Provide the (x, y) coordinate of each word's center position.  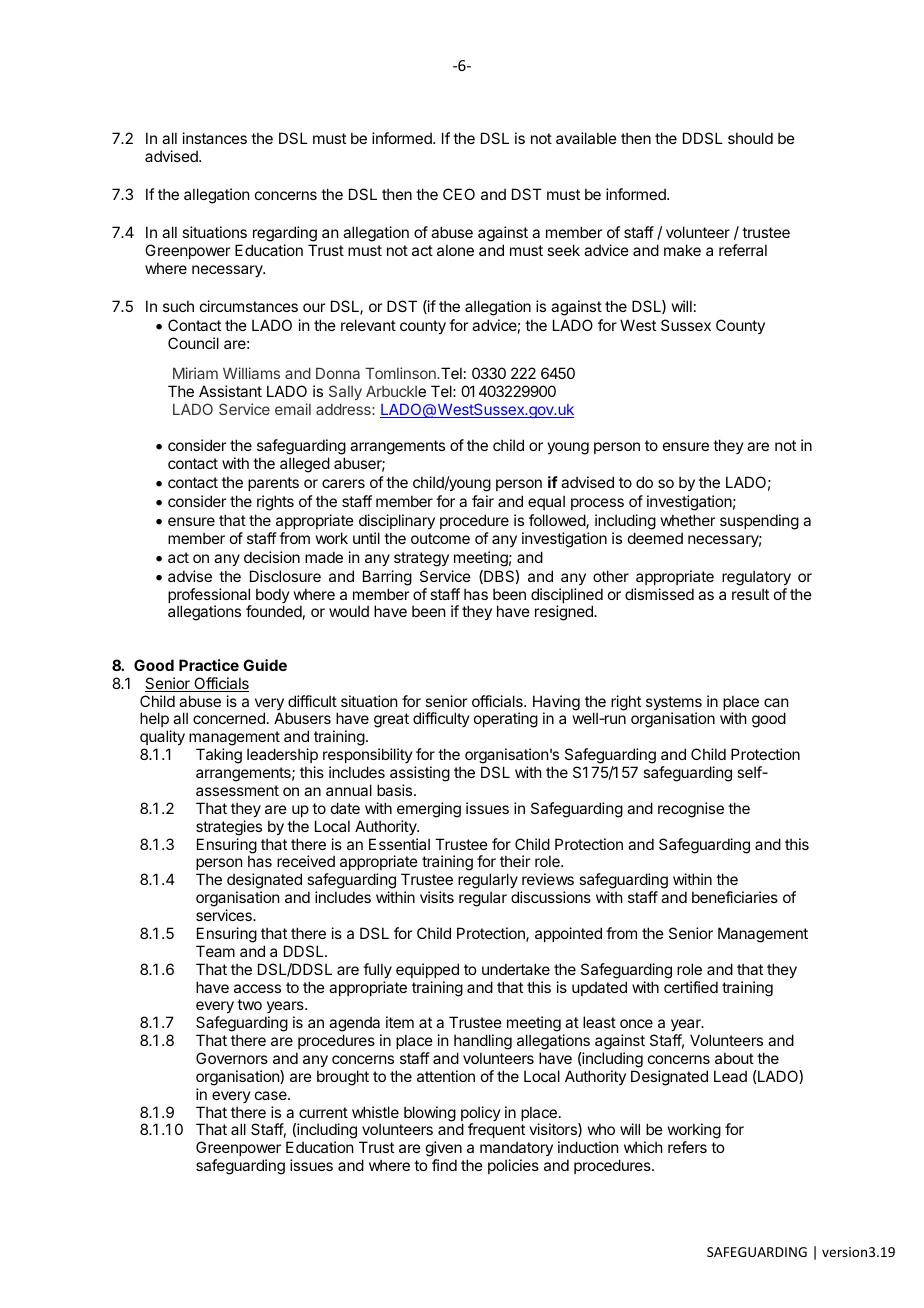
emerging (429, 810)
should (750, 138)
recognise (691, 810)
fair (483, 501)
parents (273, 484)
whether (688, 520)
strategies (229, 828)
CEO (459, 194)
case (272, 1095)
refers (687, 1147)
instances (215, 138)
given (444, 1150)
